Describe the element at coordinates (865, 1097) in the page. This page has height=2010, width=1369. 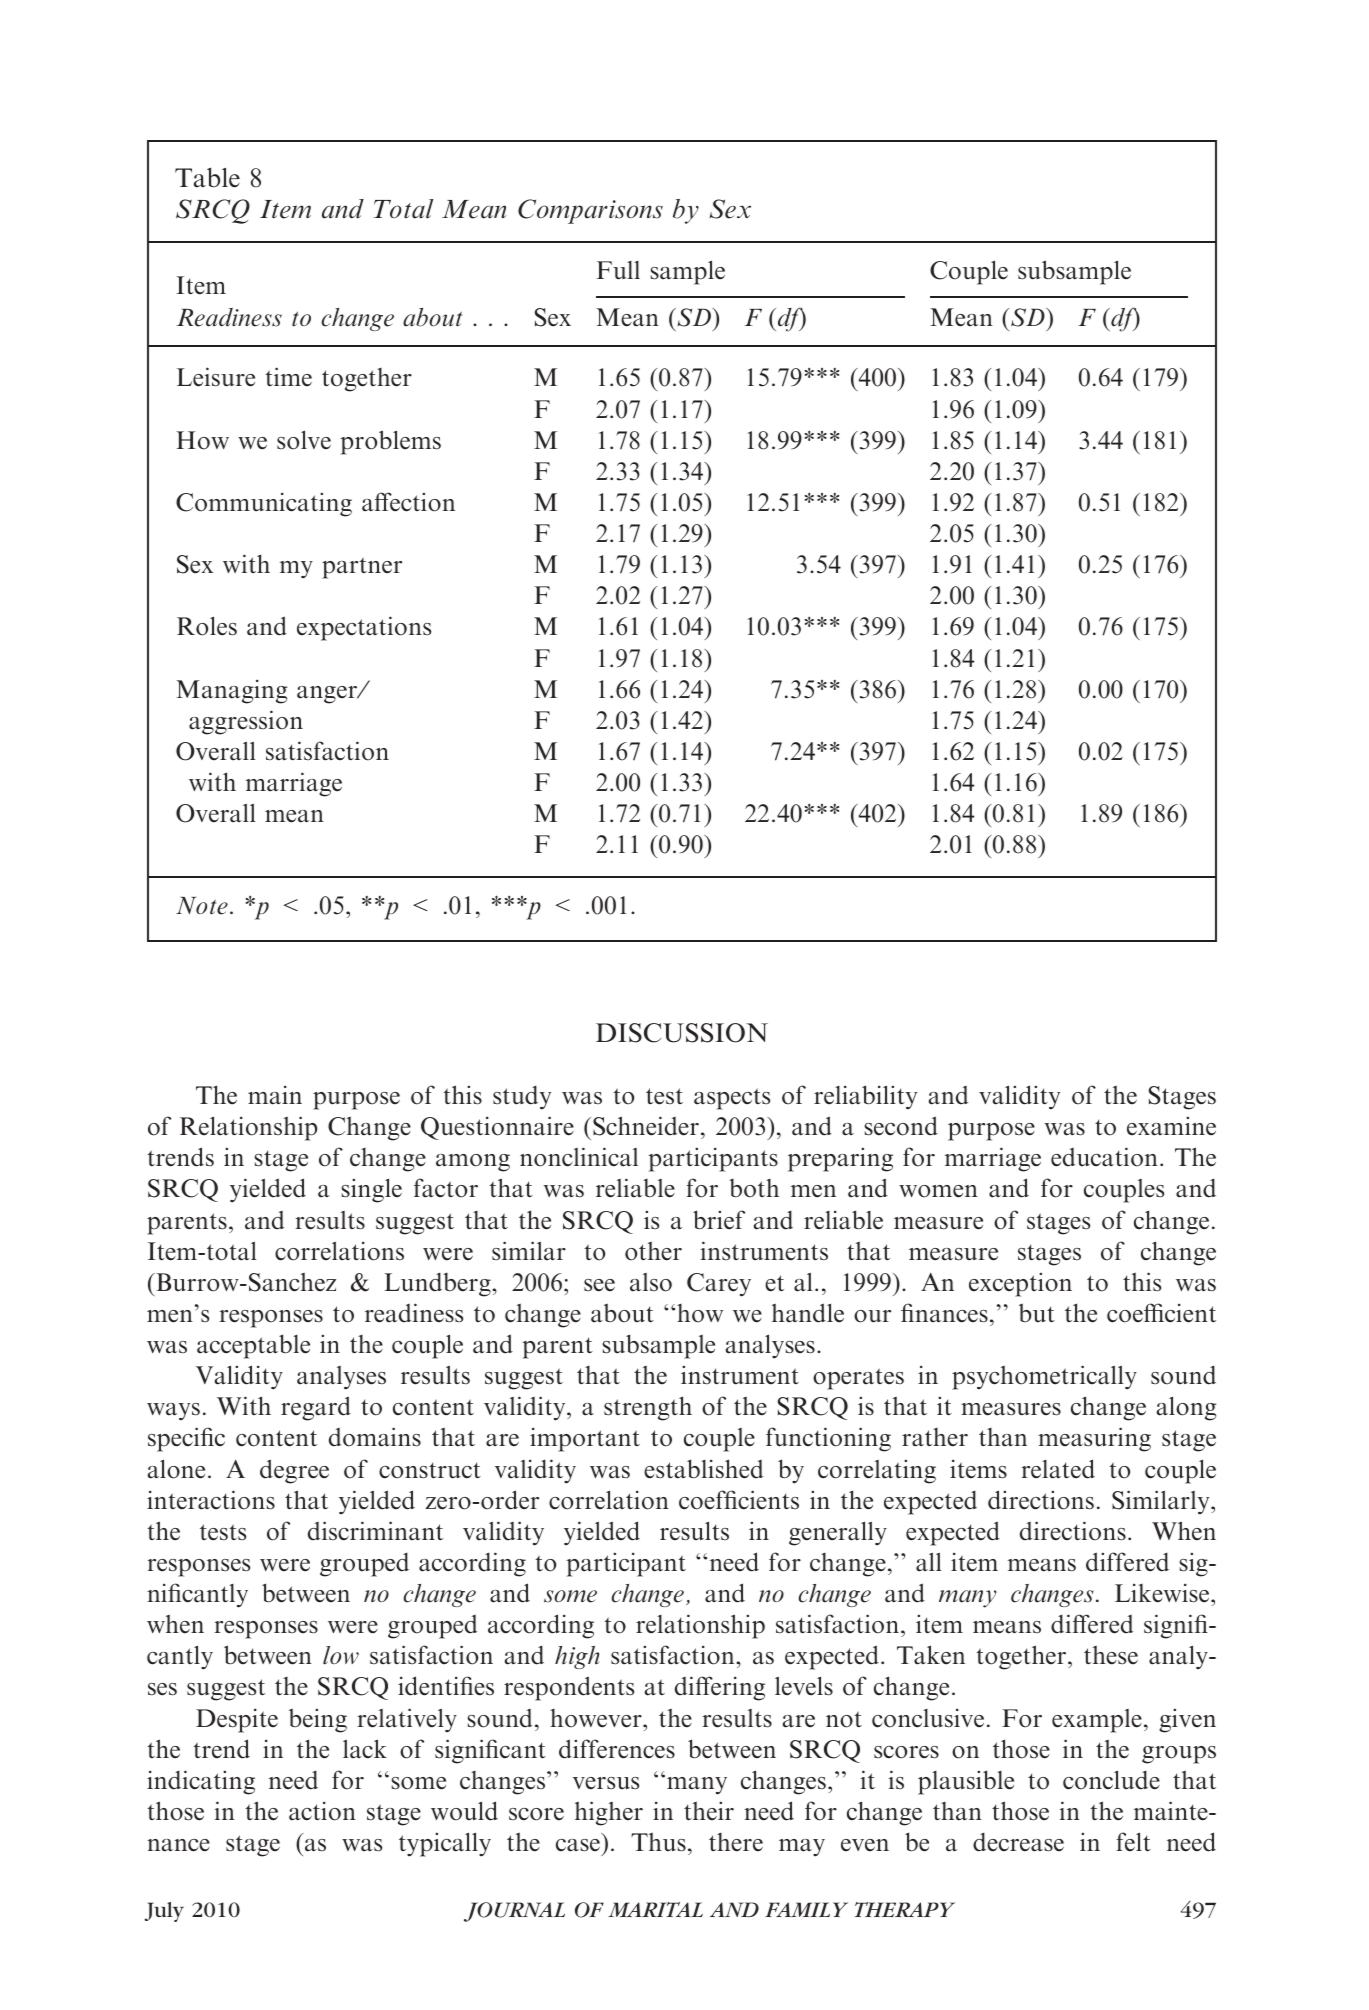
I see `reliability` at that location.
